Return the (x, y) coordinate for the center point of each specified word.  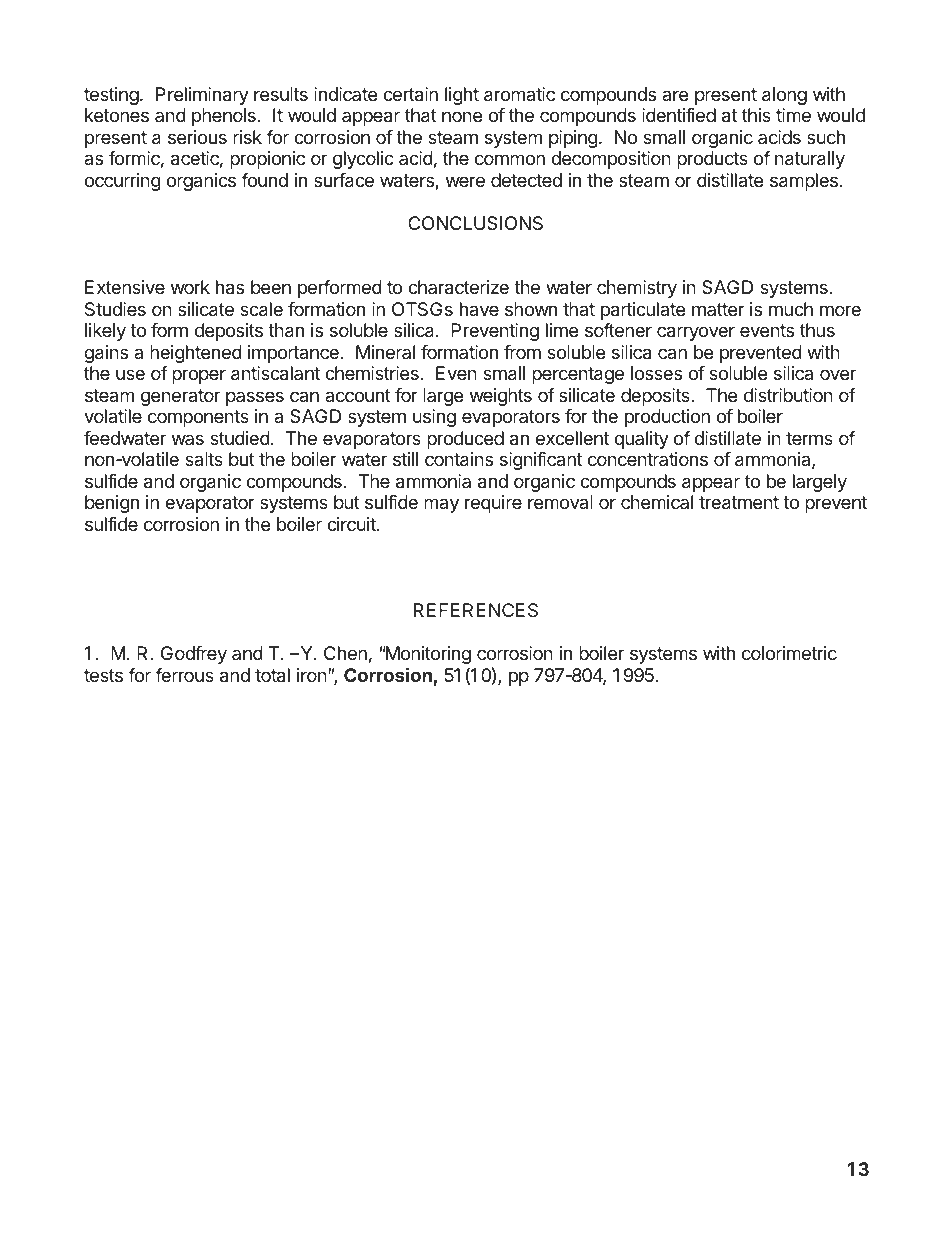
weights (501, 397)
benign (112, 504)
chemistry (637, 289)
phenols (224, 117)
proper (199, 376)
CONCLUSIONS (475, 223)
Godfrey (194, 655)
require (493, 504)
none (462, 116)
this (756, 115)
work (190, 287)
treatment (739, 503)
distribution (788, 395)
